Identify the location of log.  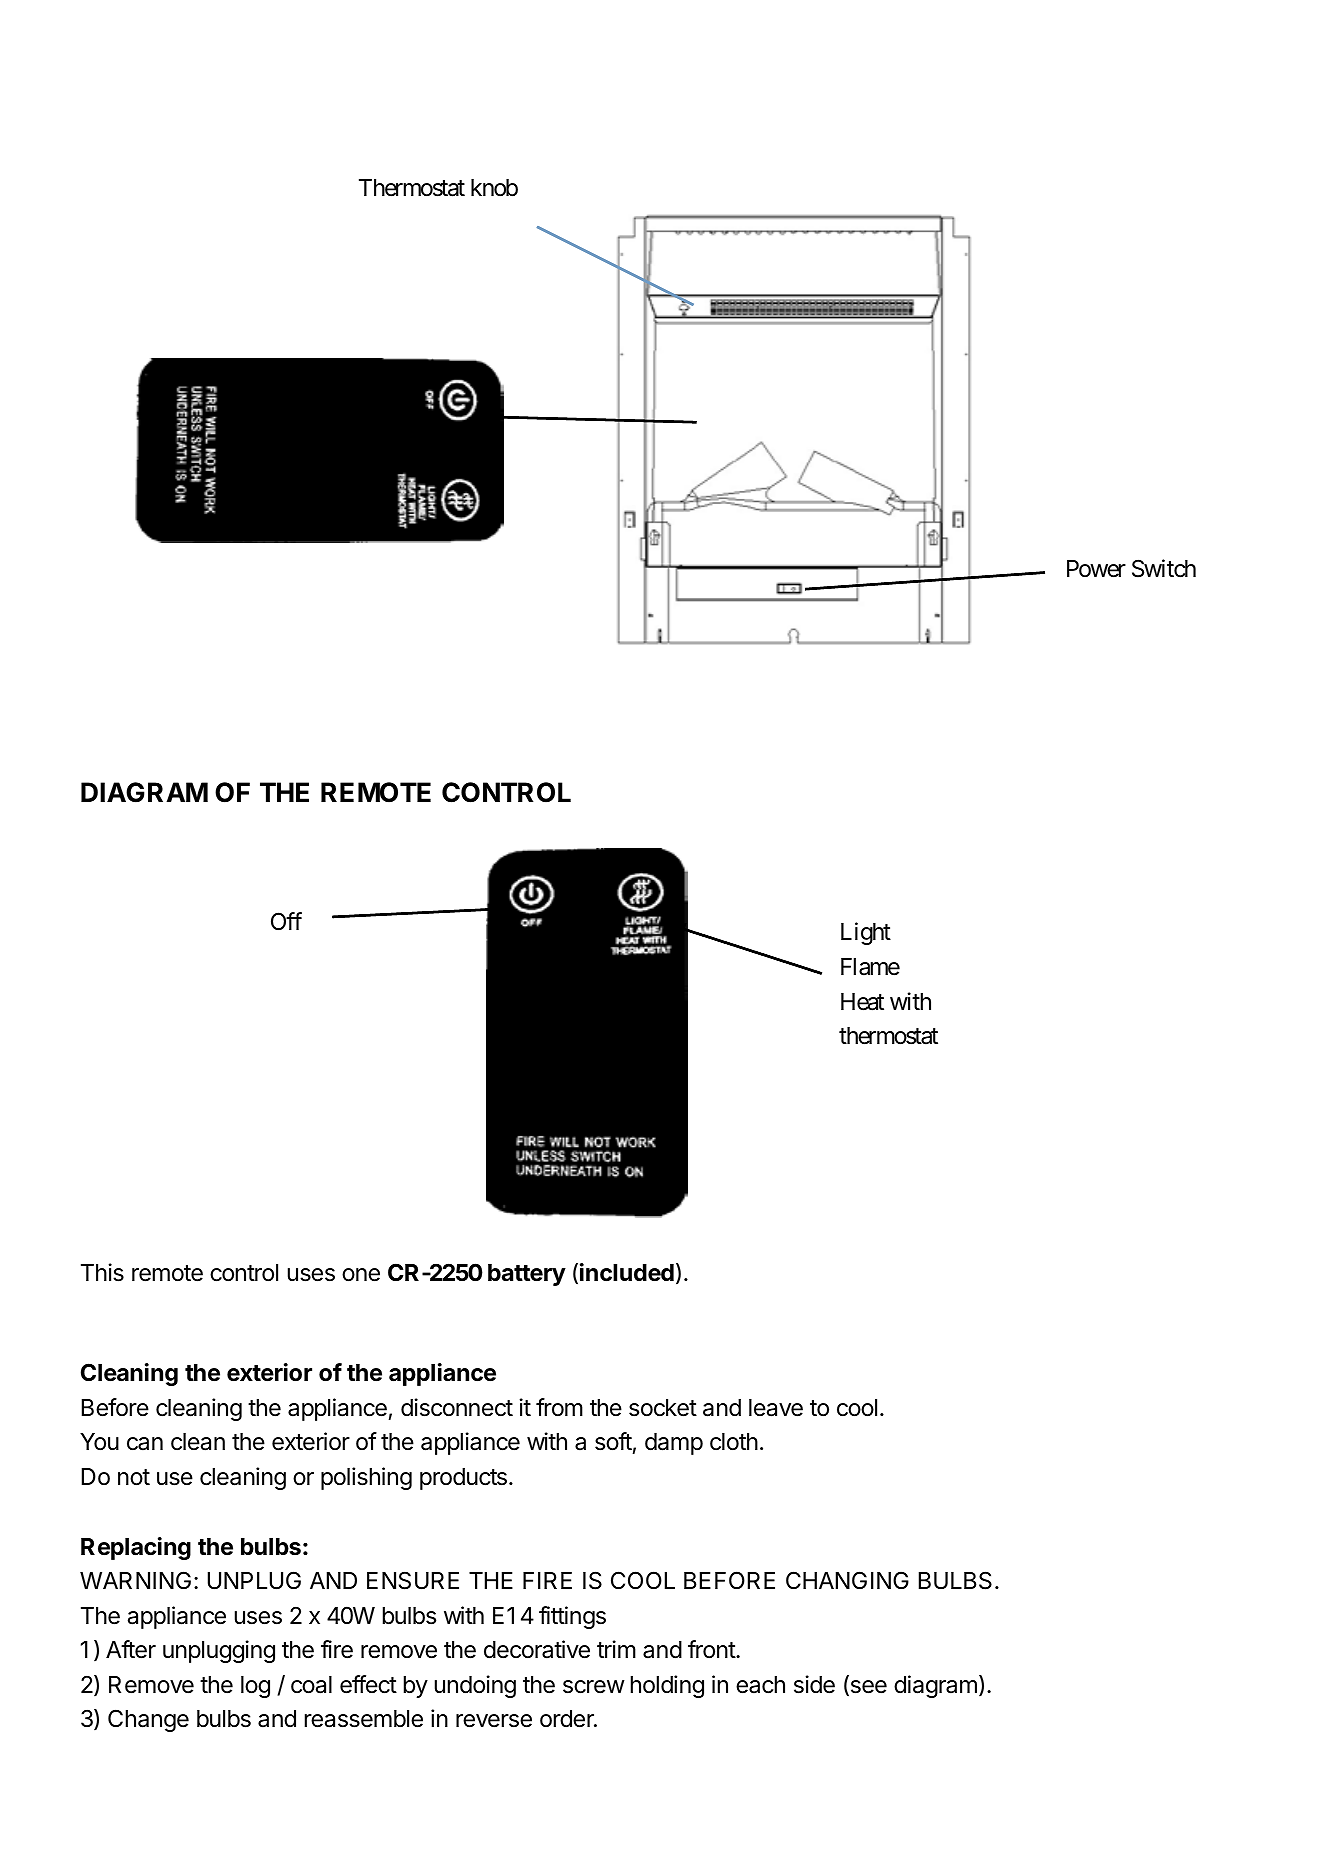
(255, 1687).
